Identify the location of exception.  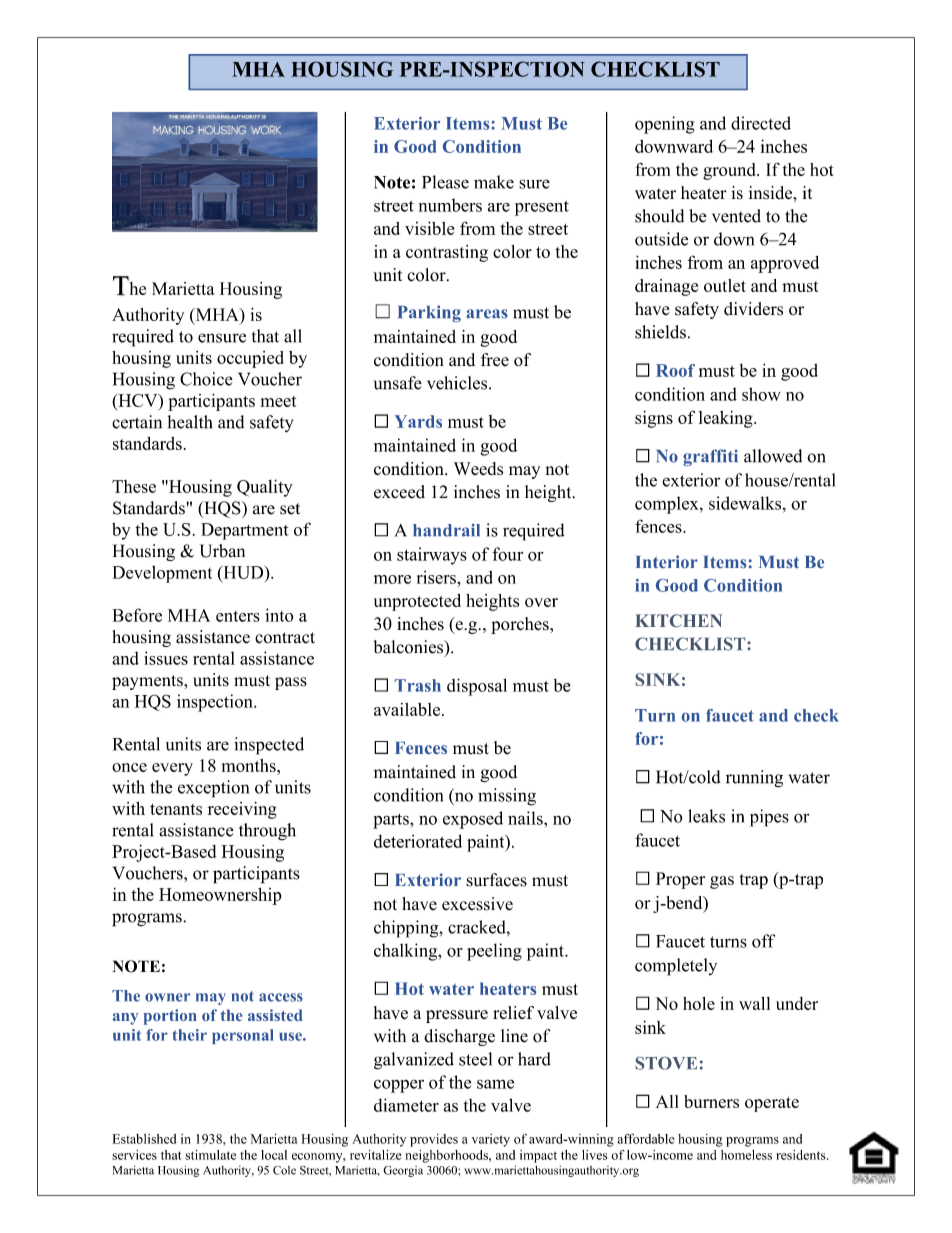
(213, 789).
